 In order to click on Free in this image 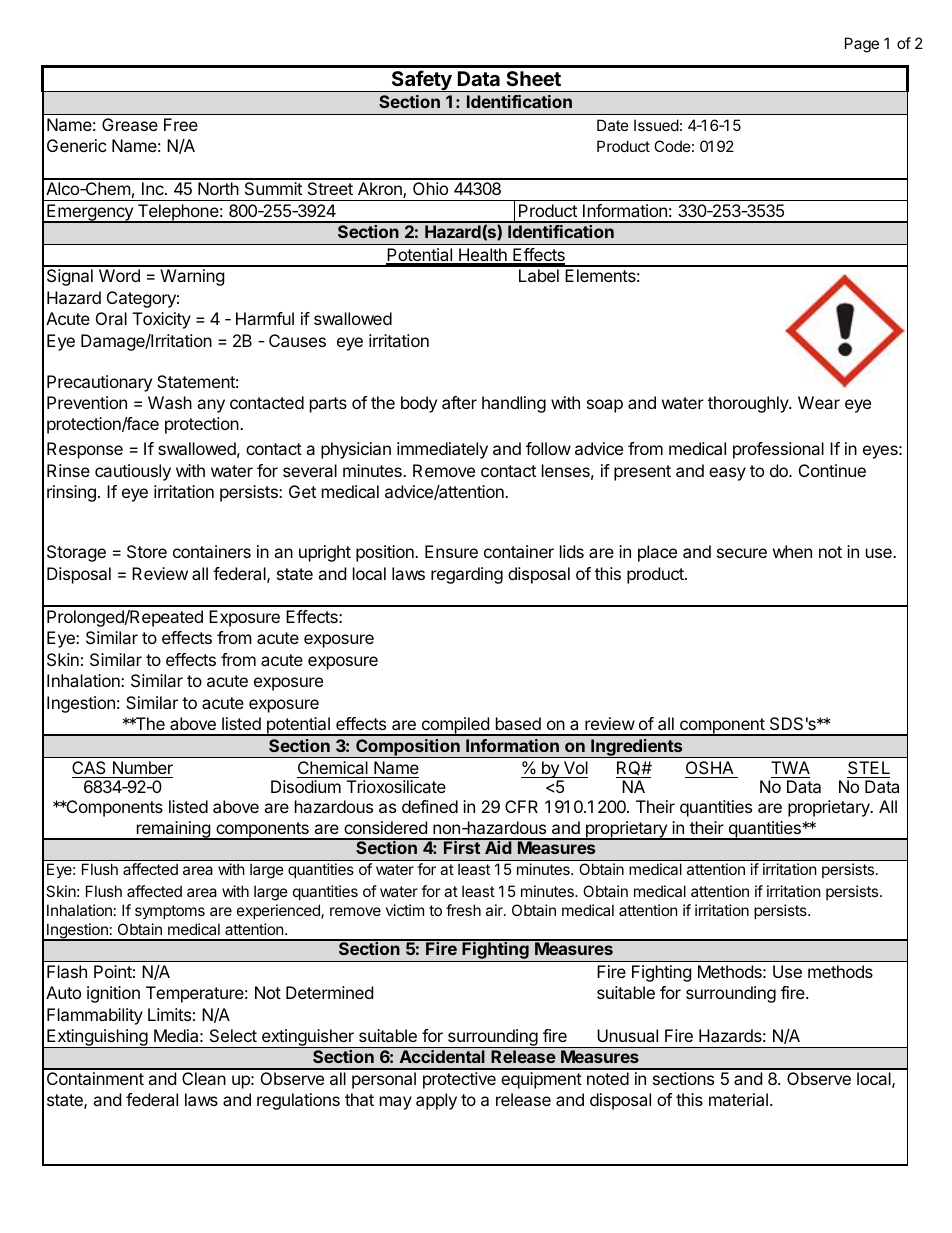, I will do `click(181, 124)`.
